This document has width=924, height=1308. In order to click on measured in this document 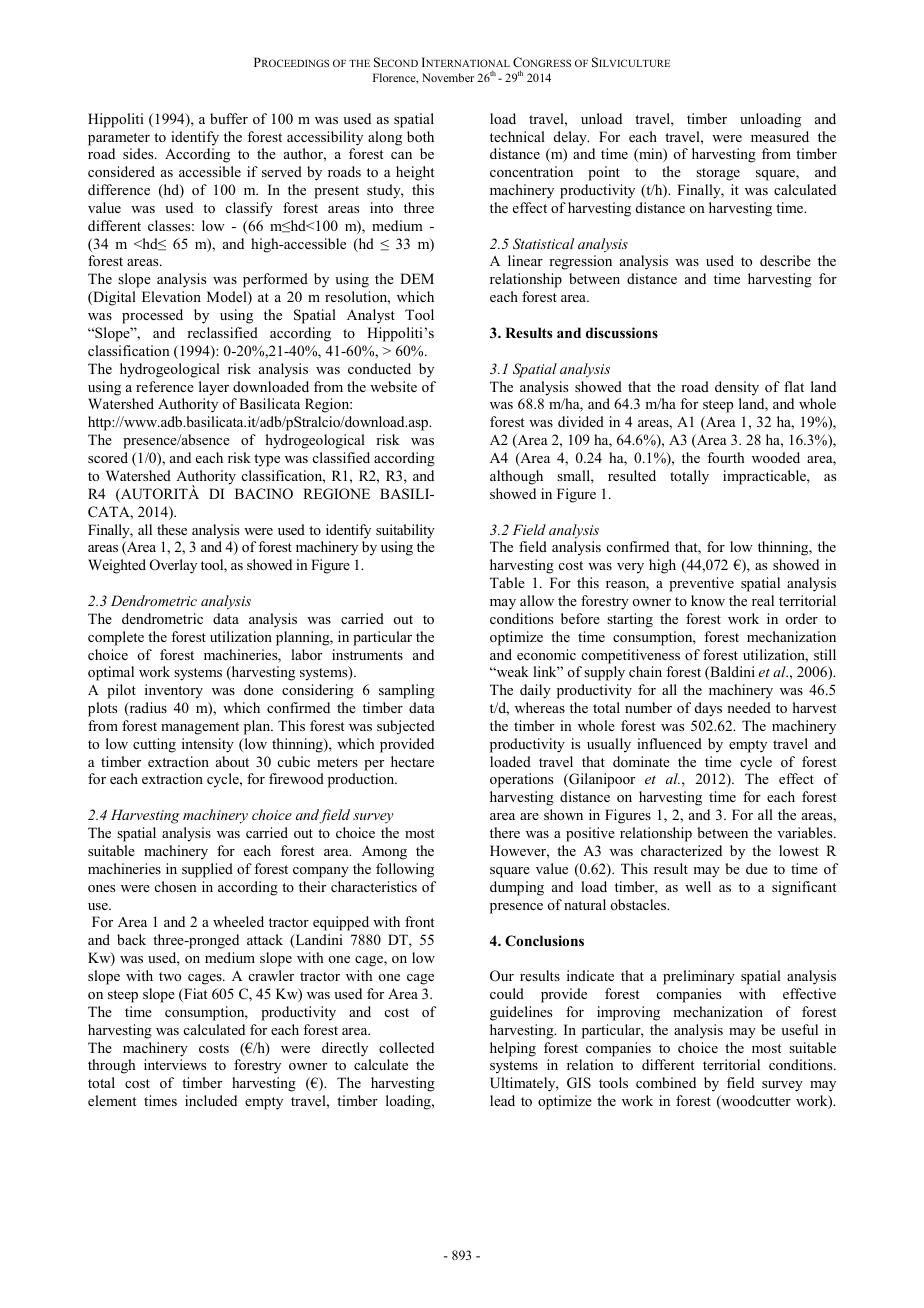, I will do `click(780, 136)`.
